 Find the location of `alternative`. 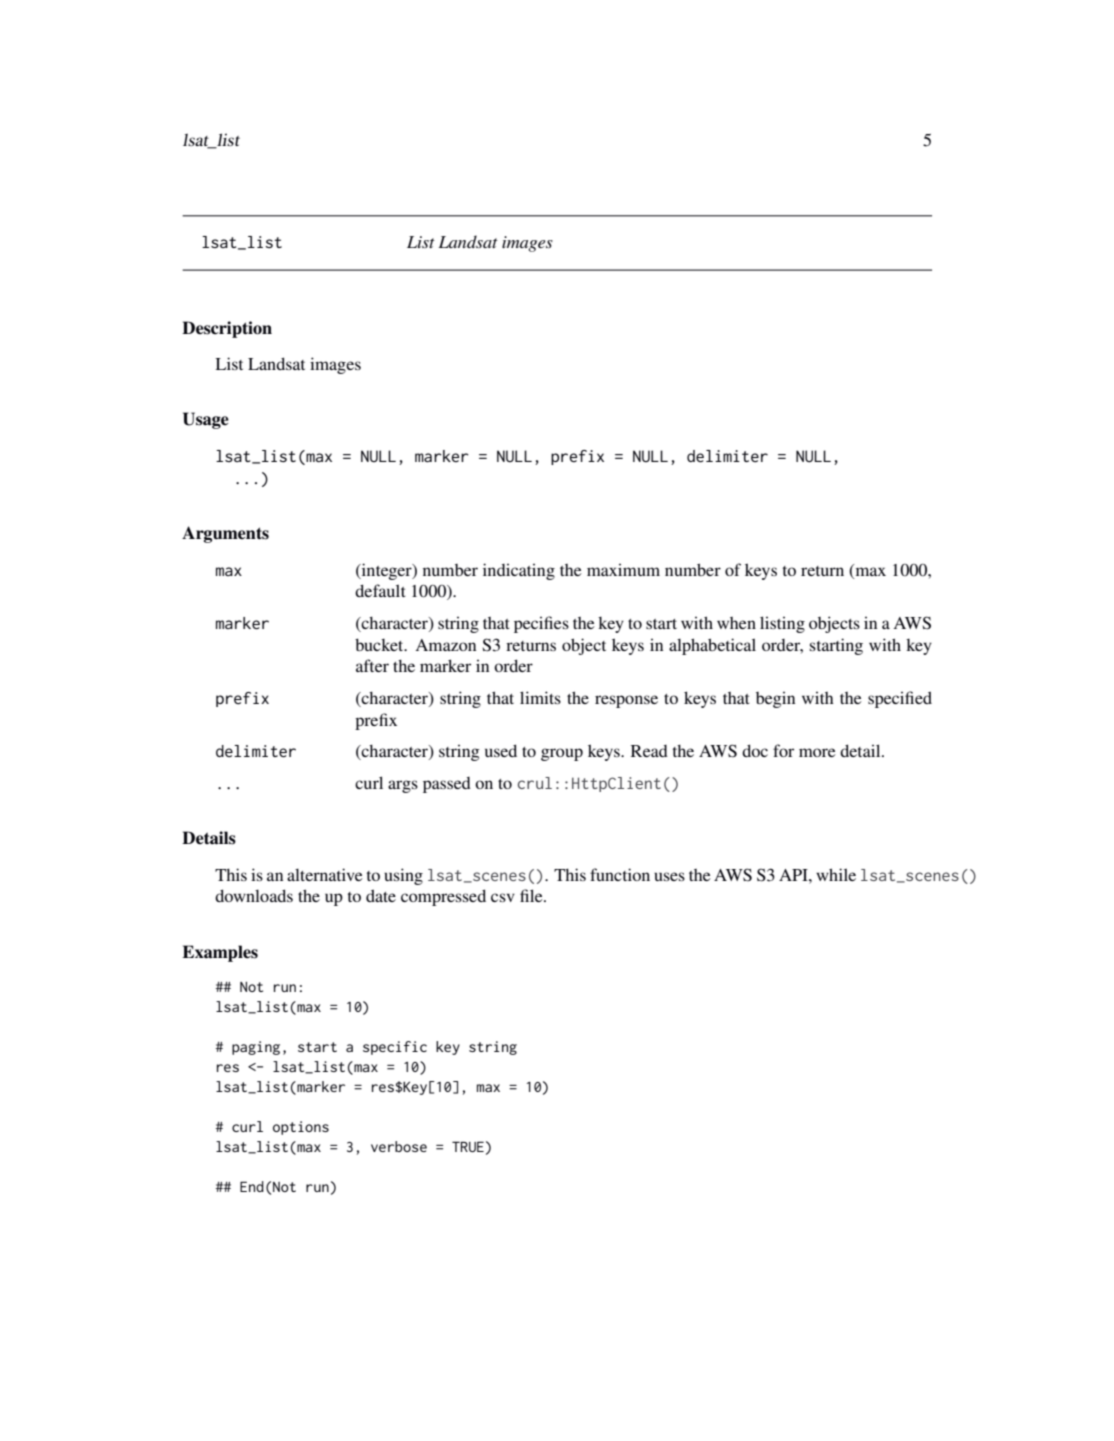

alternative is located at coordinates (324, 874).
